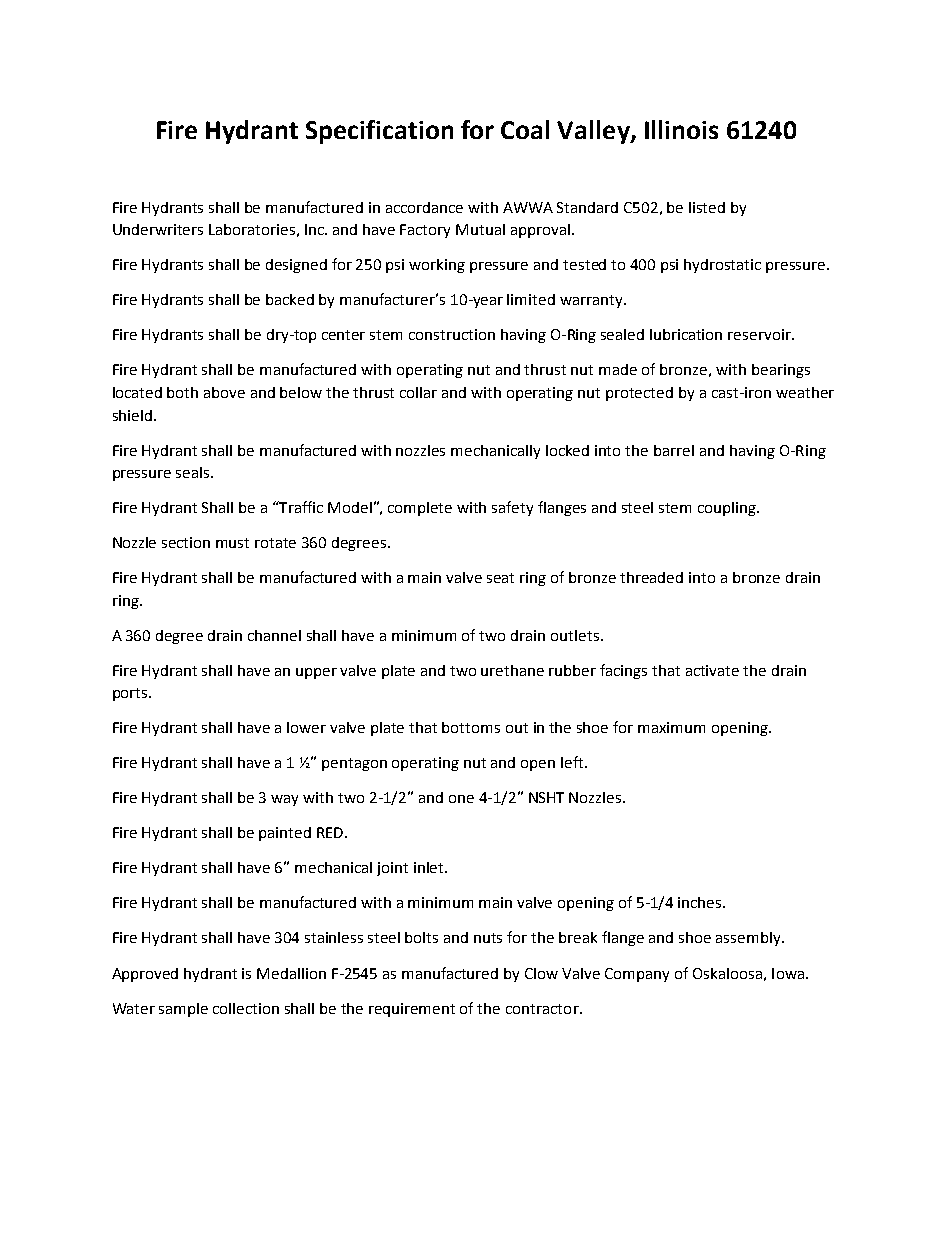 The image size is (952, 1233). Describe the element at coordinates (674, 450) in the screenshot. I see `barrel` at that location.
